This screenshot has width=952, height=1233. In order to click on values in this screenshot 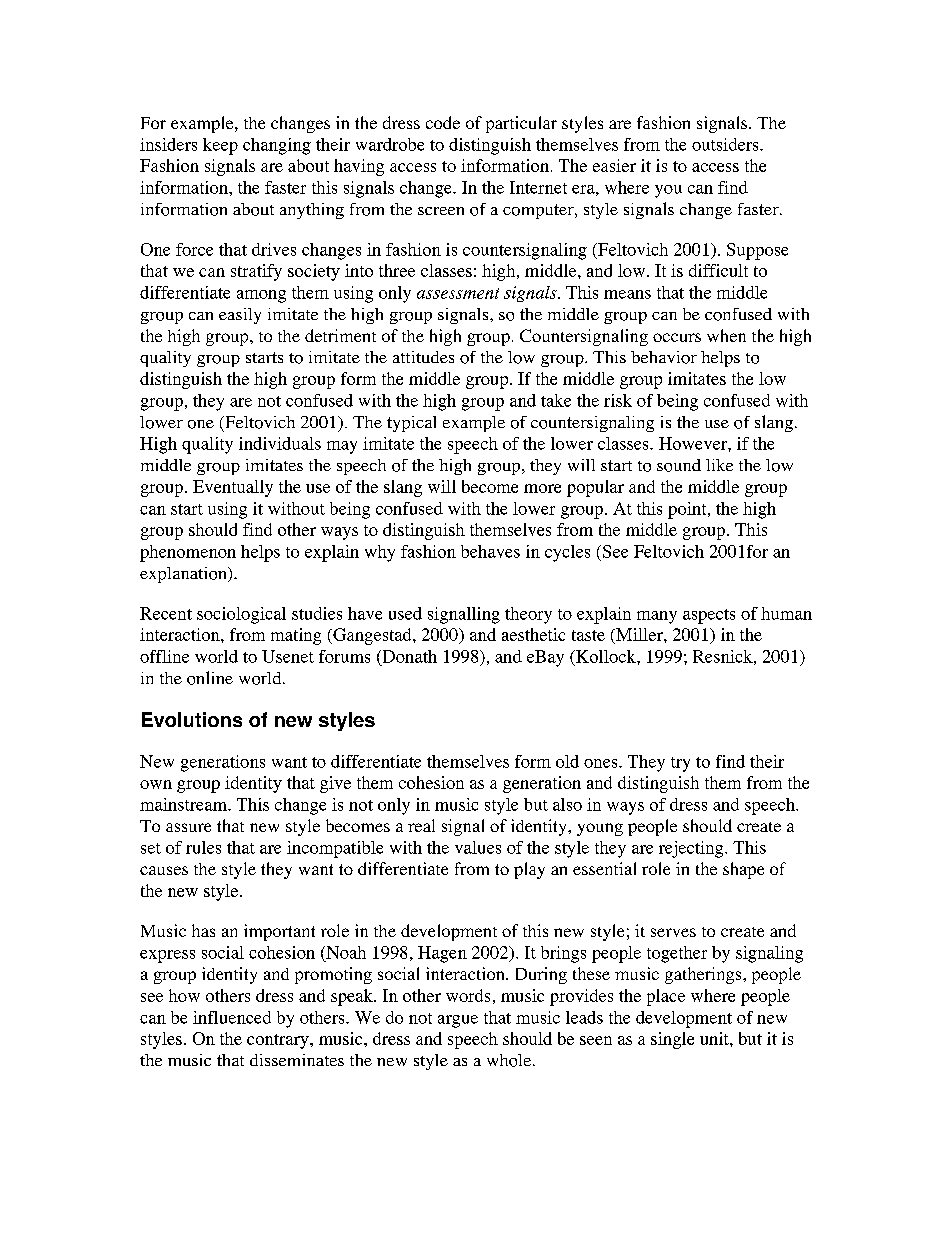, I will do `click(478, 847)`.
